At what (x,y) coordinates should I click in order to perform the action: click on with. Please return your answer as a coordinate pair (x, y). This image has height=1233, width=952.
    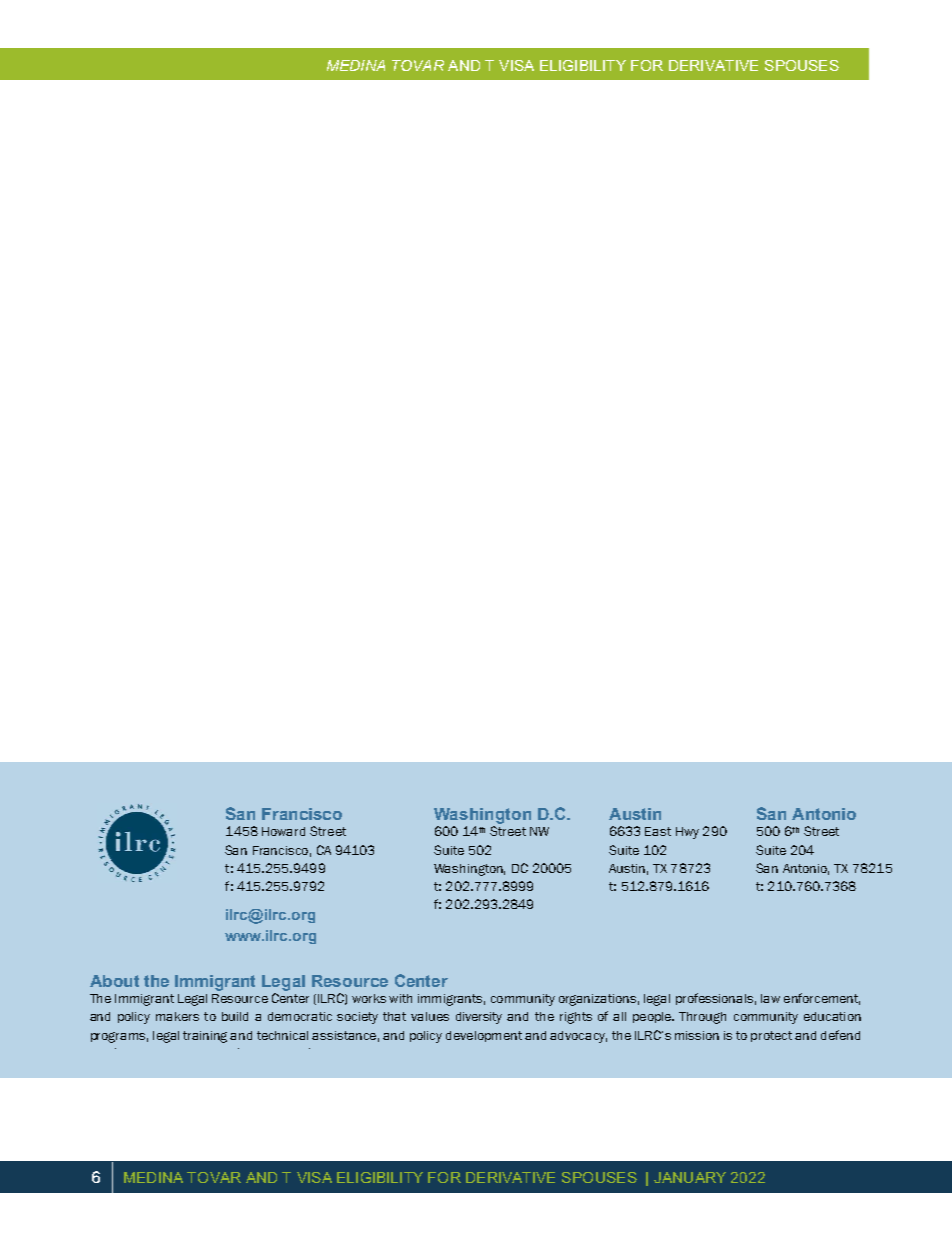
    Looking at the image, I should click on (400, 998).
